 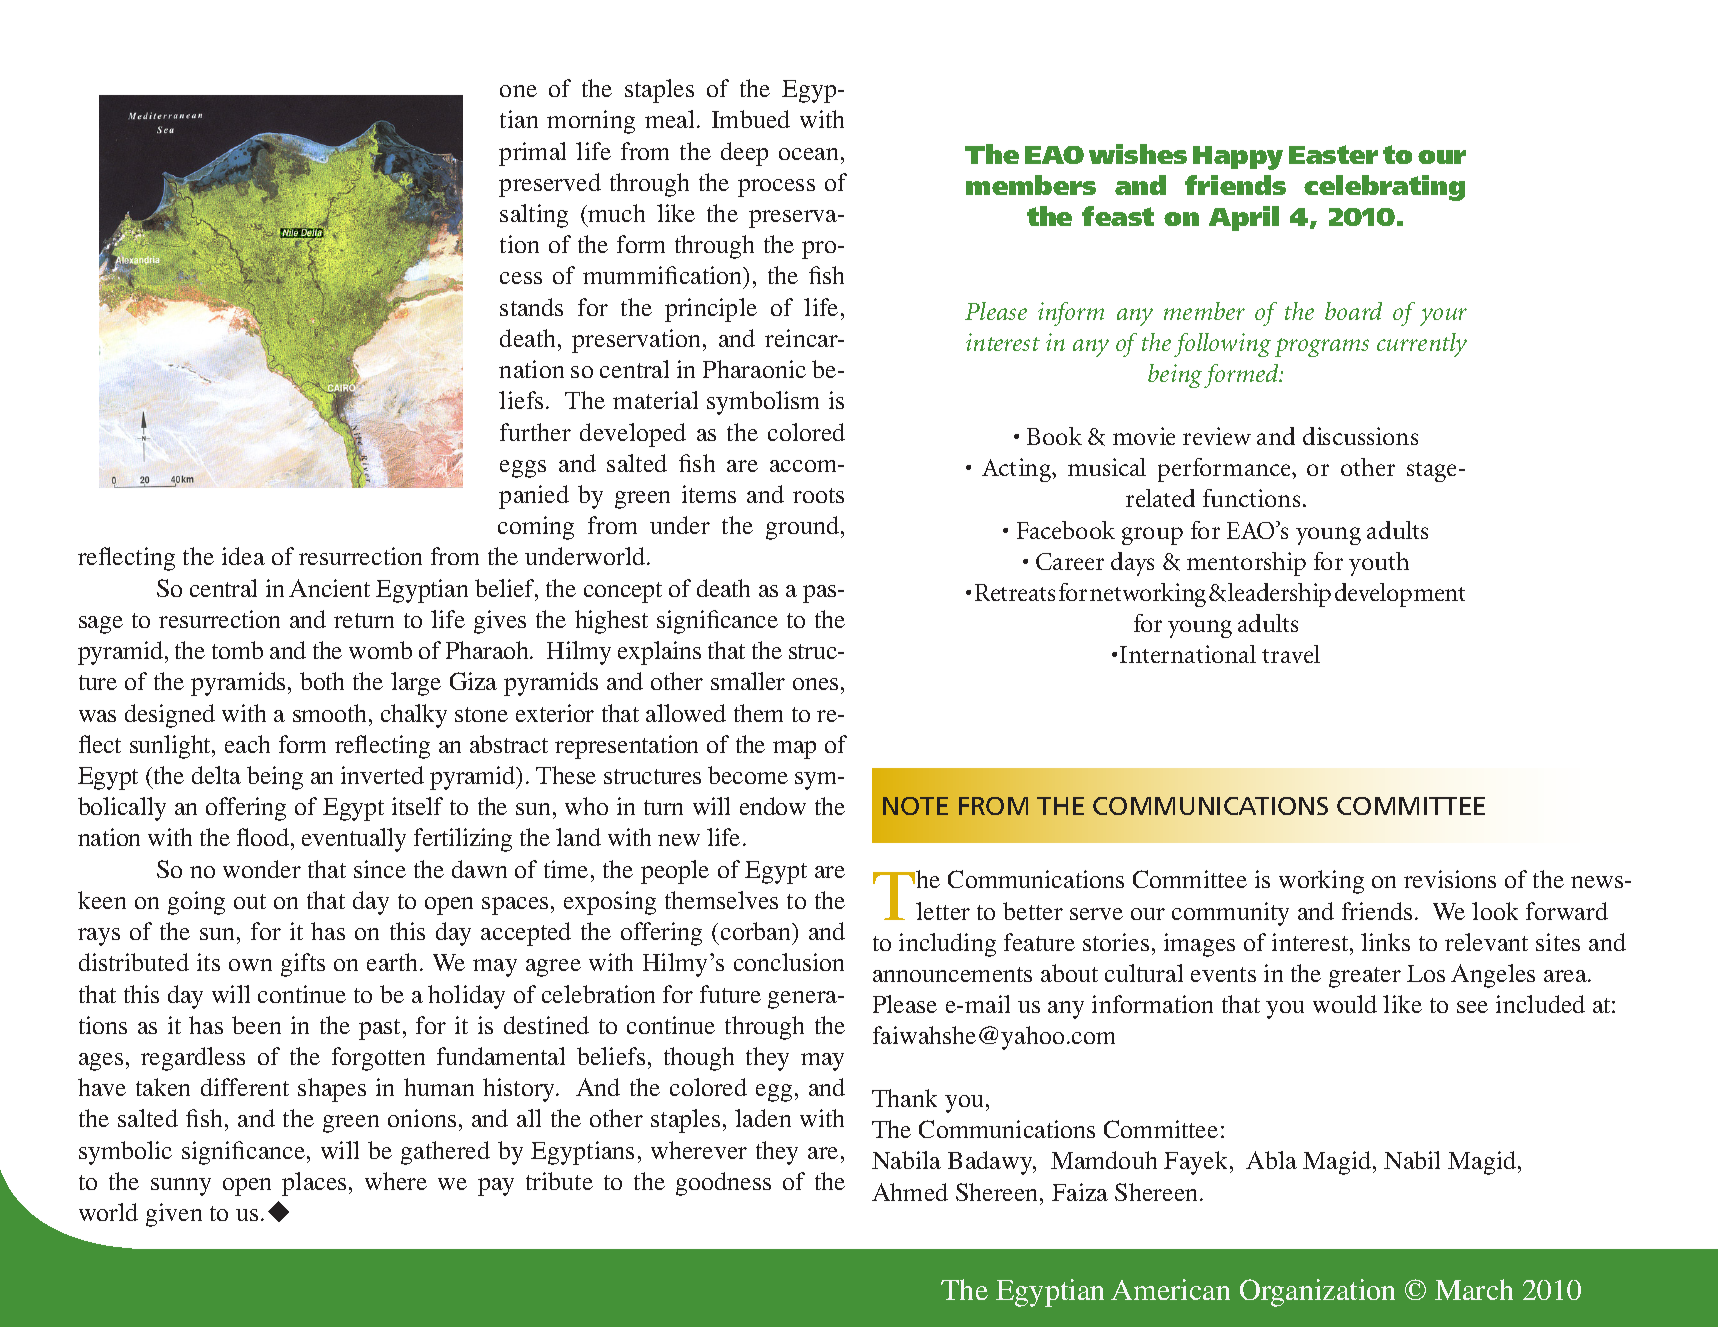 I want to click on places, so click(x=314, y=1184).
